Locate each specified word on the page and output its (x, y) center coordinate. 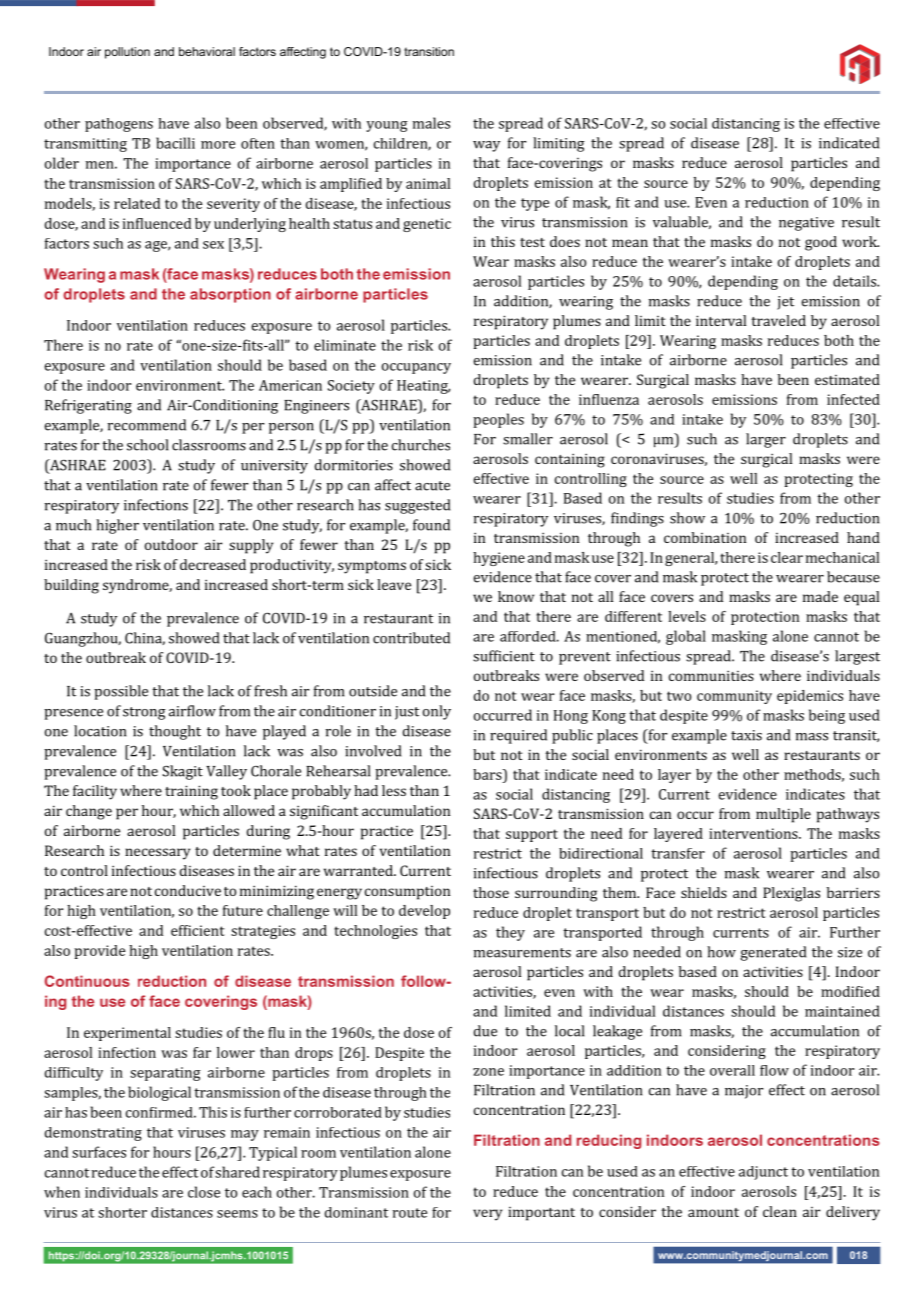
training (191, 792)
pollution (127, 53)
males (431, 123)
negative (806, 224)
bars (488, 774)
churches (421, 445)
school (147, 445)
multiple (783, 815)
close (204, 1192)
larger (766, 440)
